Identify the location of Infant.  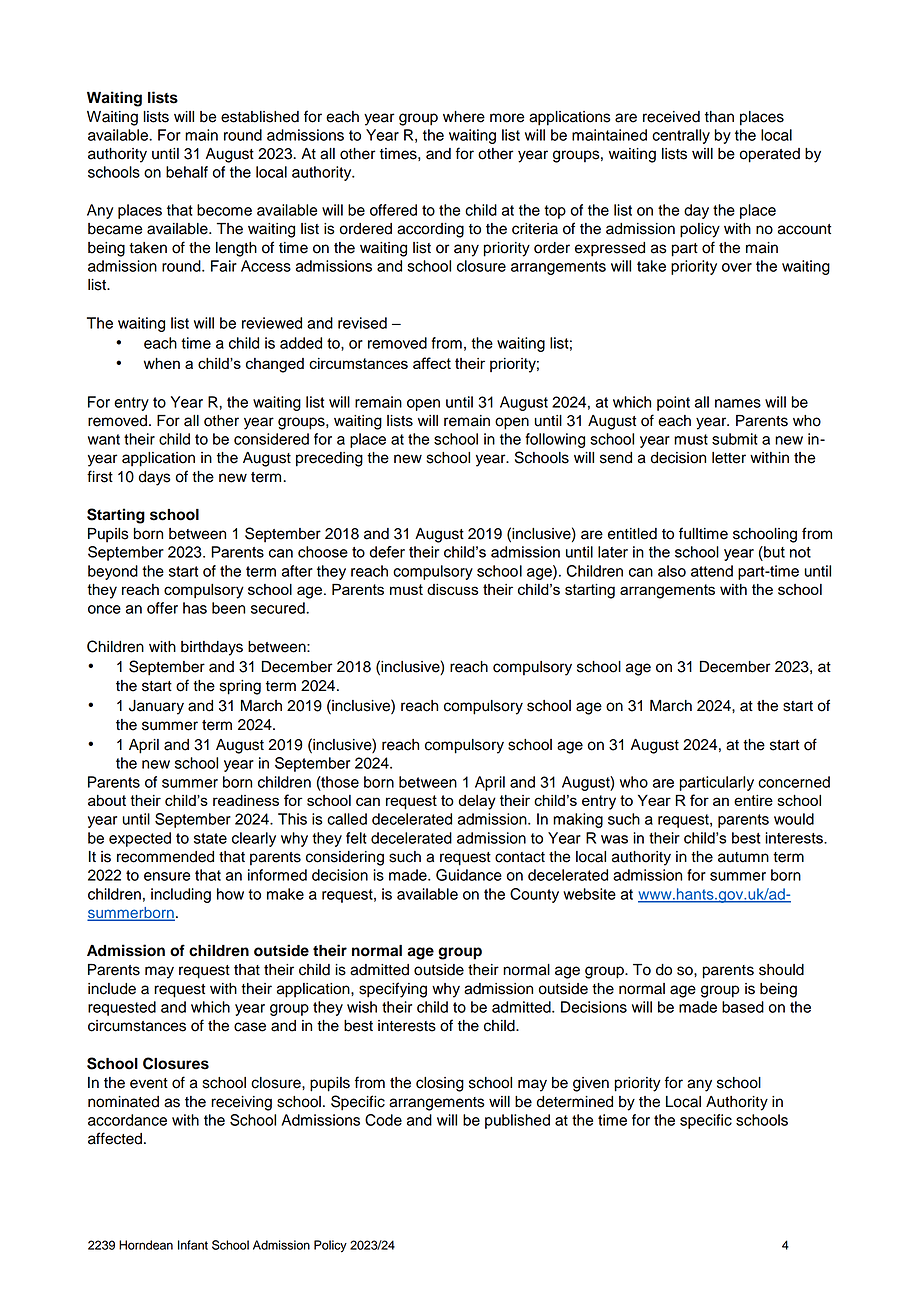
(193, 1245).
